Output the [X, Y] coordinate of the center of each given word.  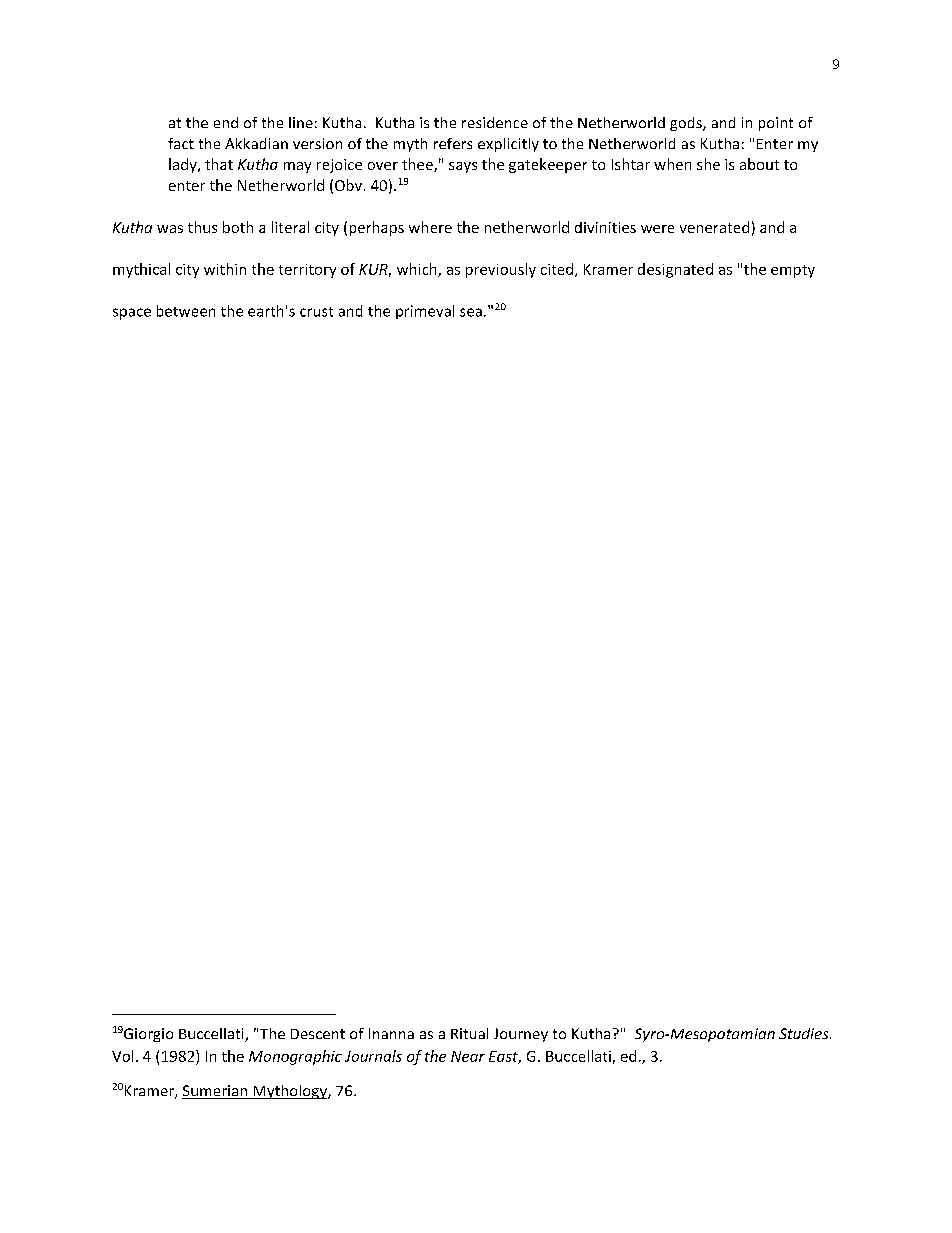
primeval [425, 312]
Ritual [469, 1033]
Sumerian [215, 1092]
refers [453, 143]
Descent [318, 1034]
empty [793, 271]
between [186, 311]
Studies [805, 1033]
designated [675, 270]
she [708, 164]
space [132, 314]
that [219, 164]
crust [316, 312]
